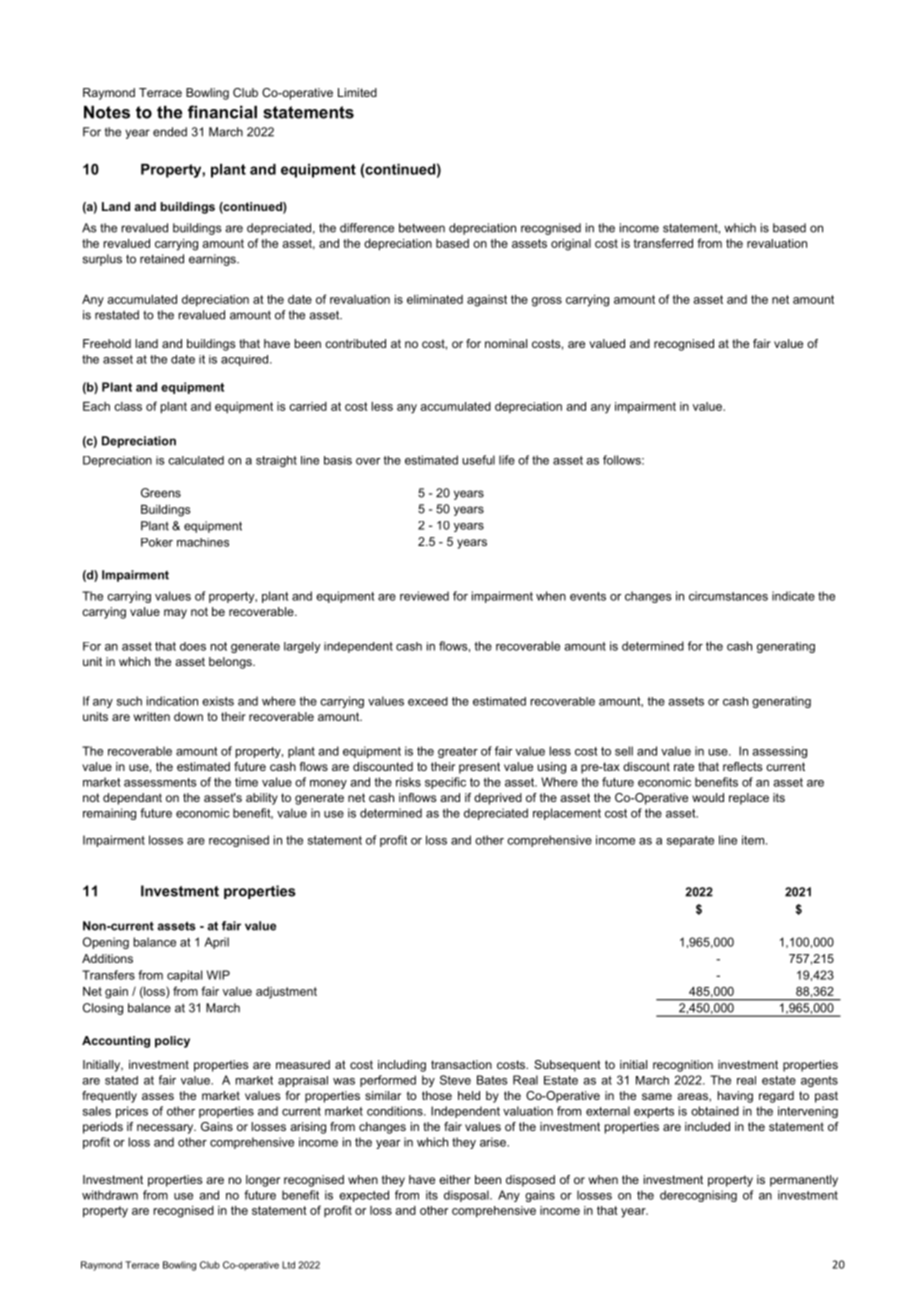  What do you see at coordinates (357, 92) in the page?
I see `Limited` at bounding box center [357, 92].
